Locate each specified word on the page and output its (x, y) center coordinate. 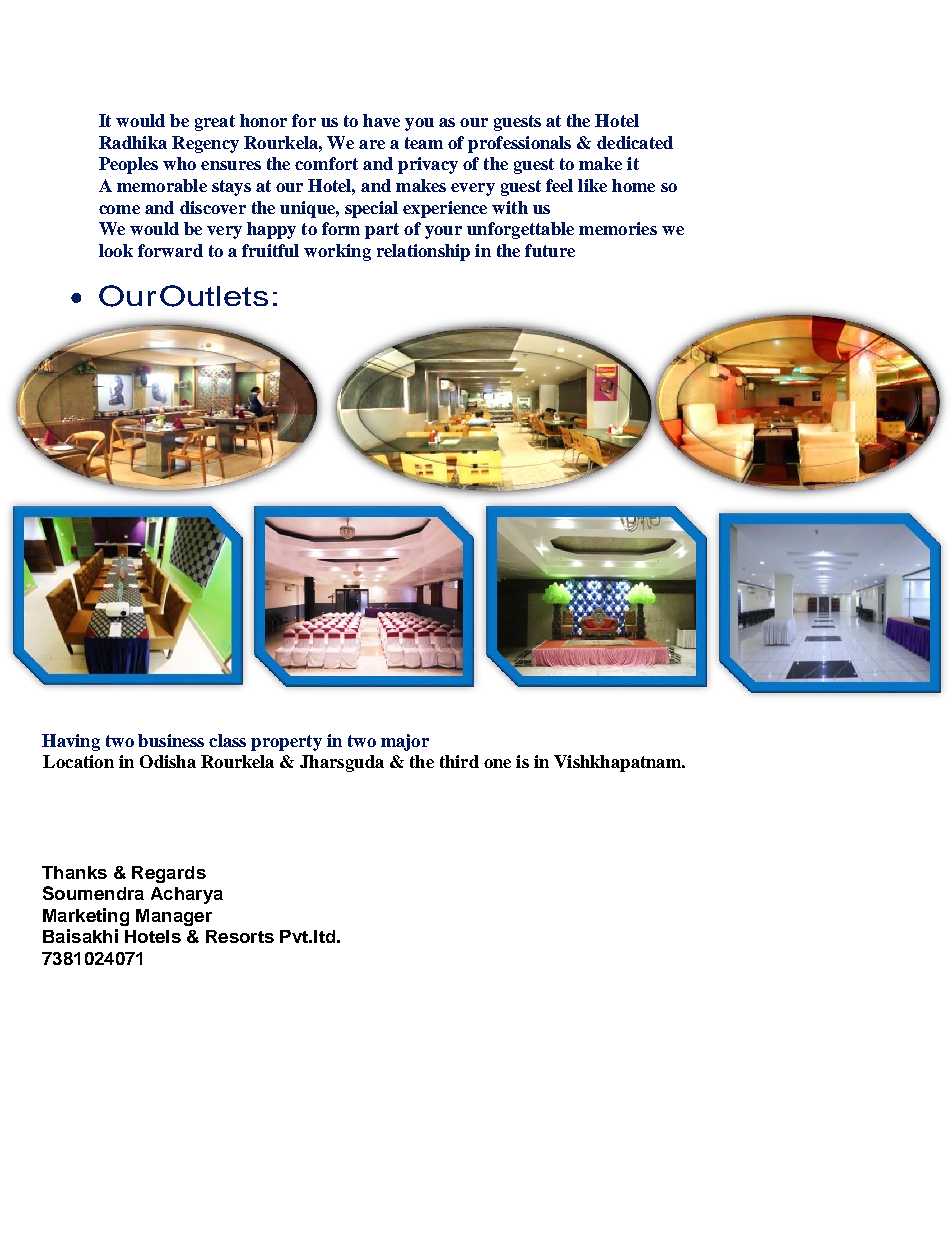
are (372, 144)
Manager (174, 917)
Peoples (128, 165)
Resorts (240, 936)
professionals (519, 144)
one (497, 763)
